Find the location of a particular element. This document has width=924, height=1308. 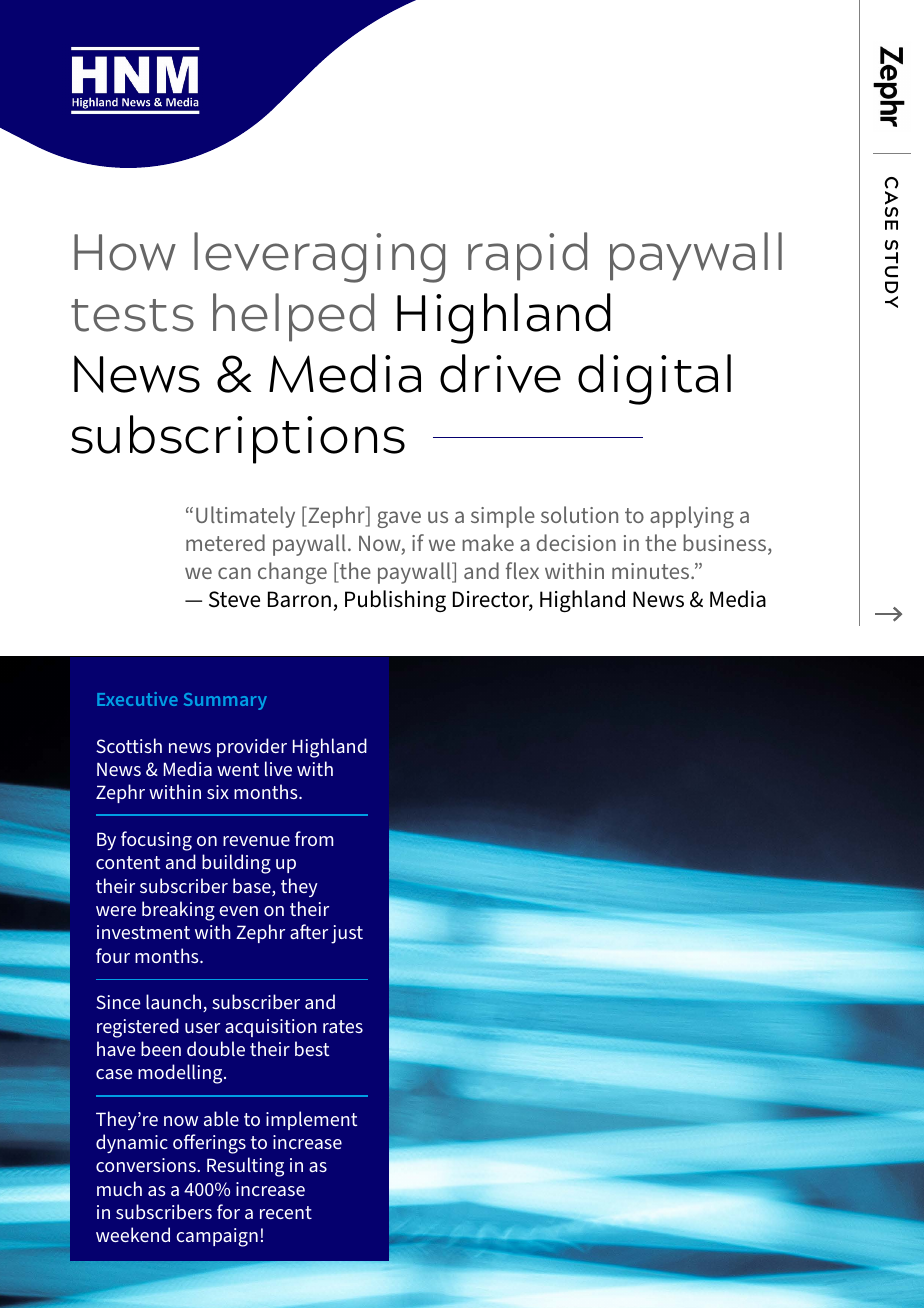

launch is located at coordinates (175, 1003).
